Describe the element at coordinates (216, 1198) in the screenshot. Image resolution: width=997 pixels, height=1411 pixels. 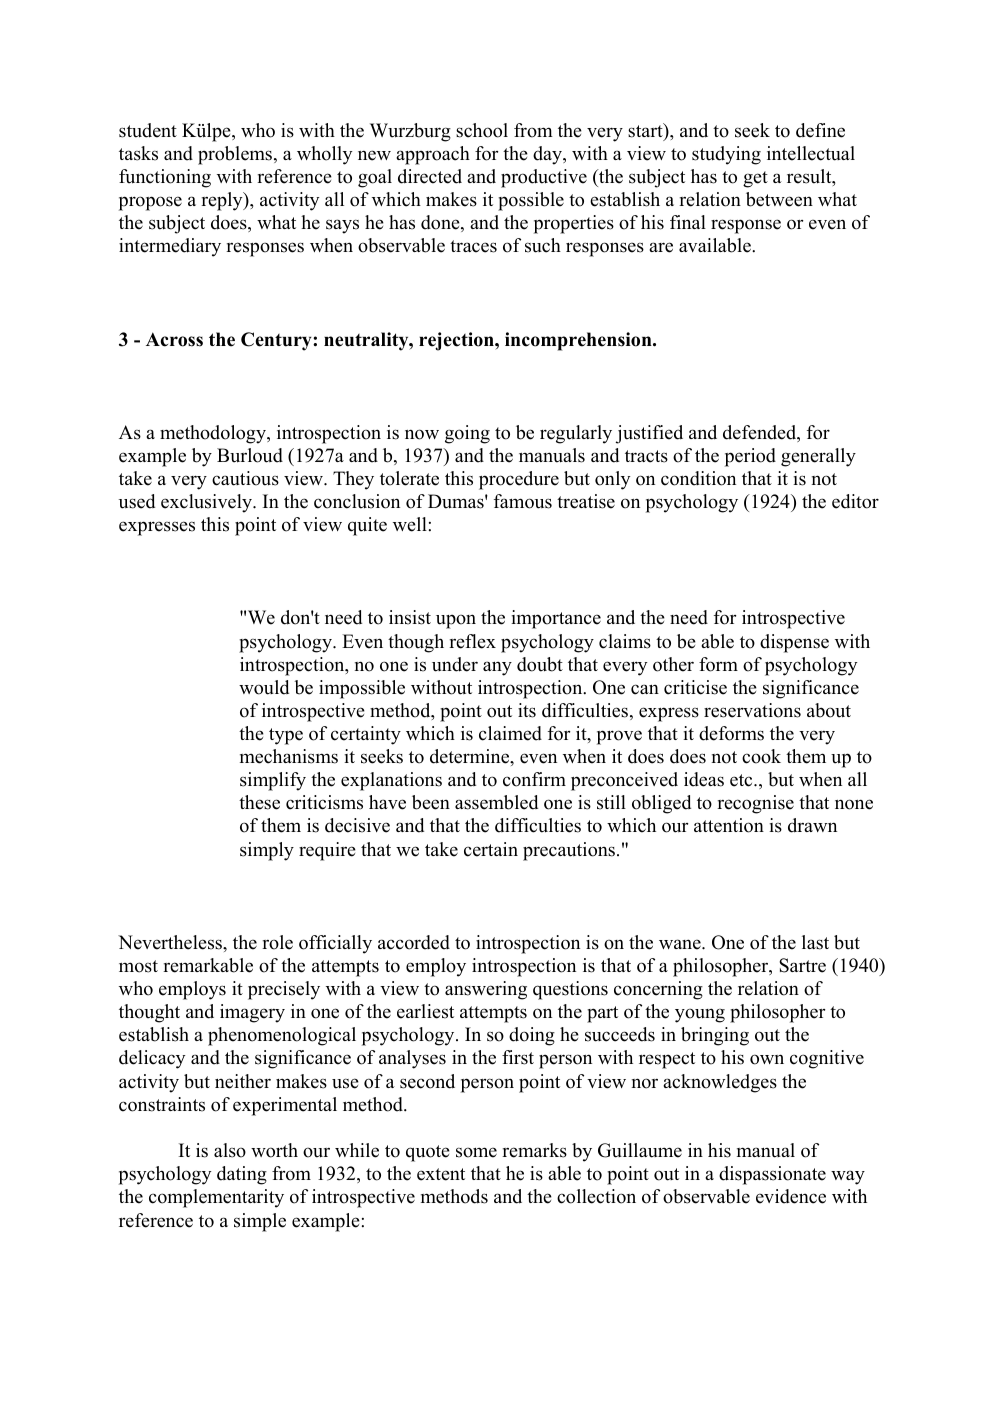
I see `complementarity` at that location.
